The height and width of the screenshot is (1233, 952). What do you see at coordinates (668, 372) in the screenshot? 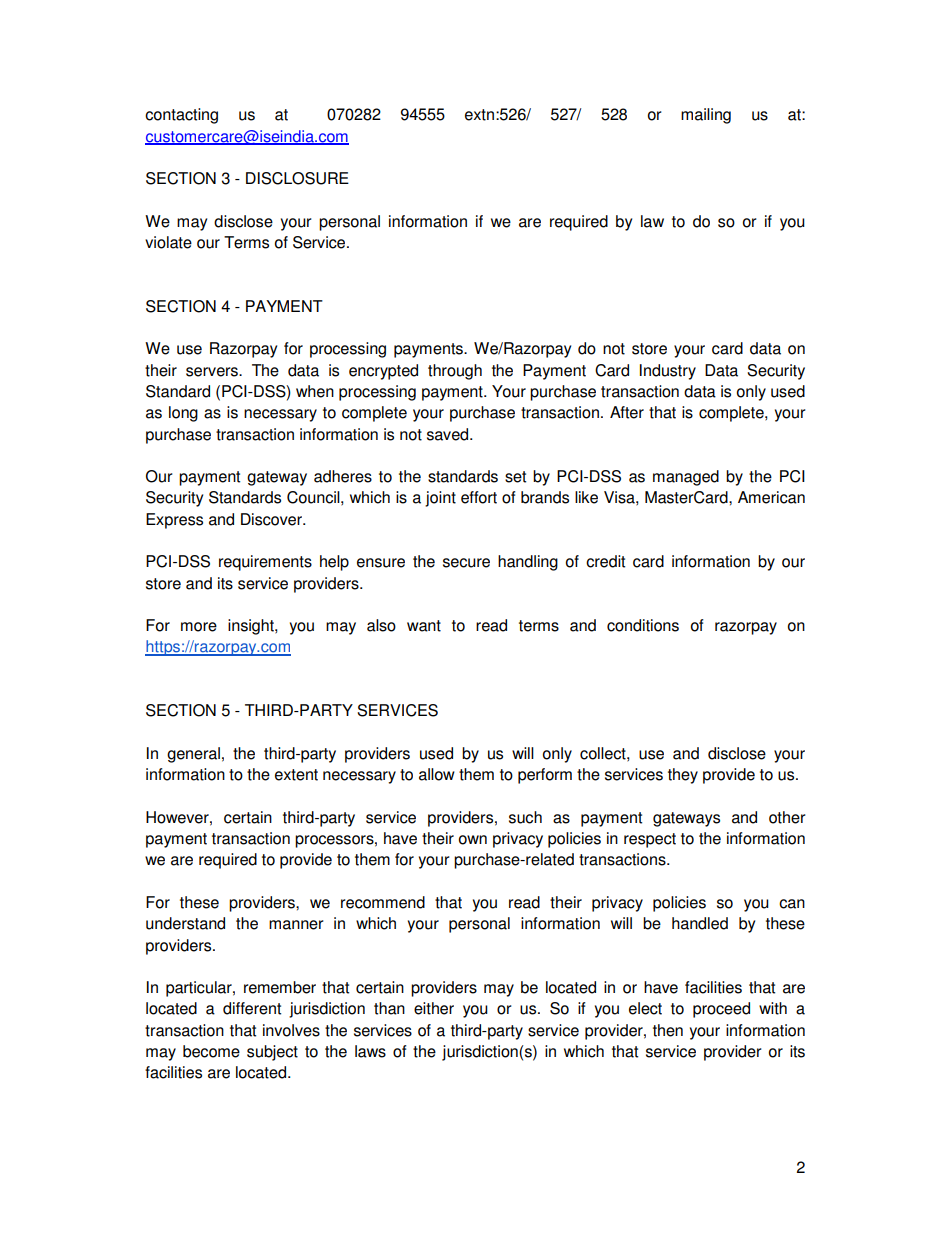
I see `Industry` at bounding box center [668, 372].
